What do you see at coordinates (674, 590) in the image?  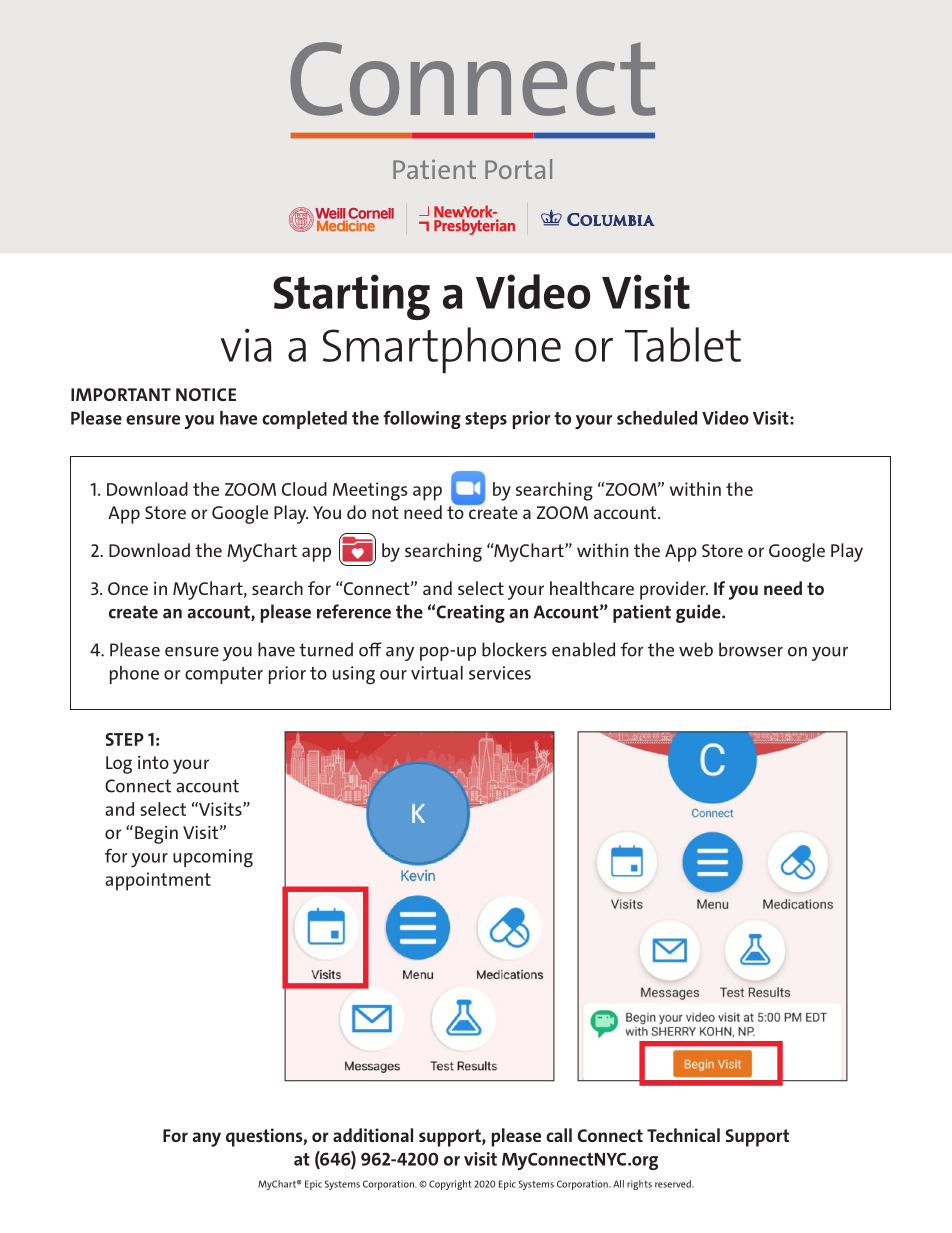 I see `provider` at bounding box center [674, 590].
